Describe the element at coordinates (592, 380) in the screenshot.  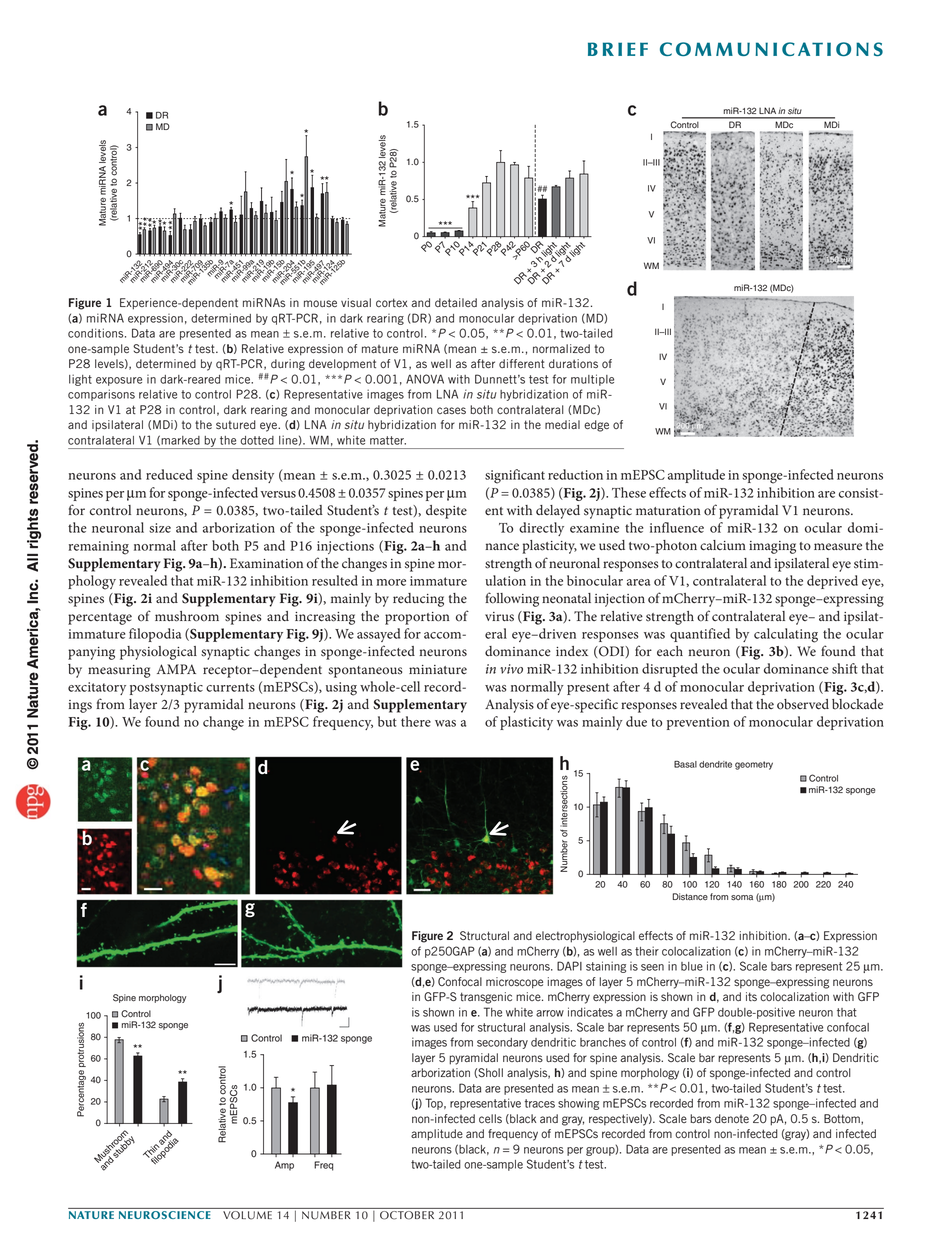
I see `multiple` at that location.
